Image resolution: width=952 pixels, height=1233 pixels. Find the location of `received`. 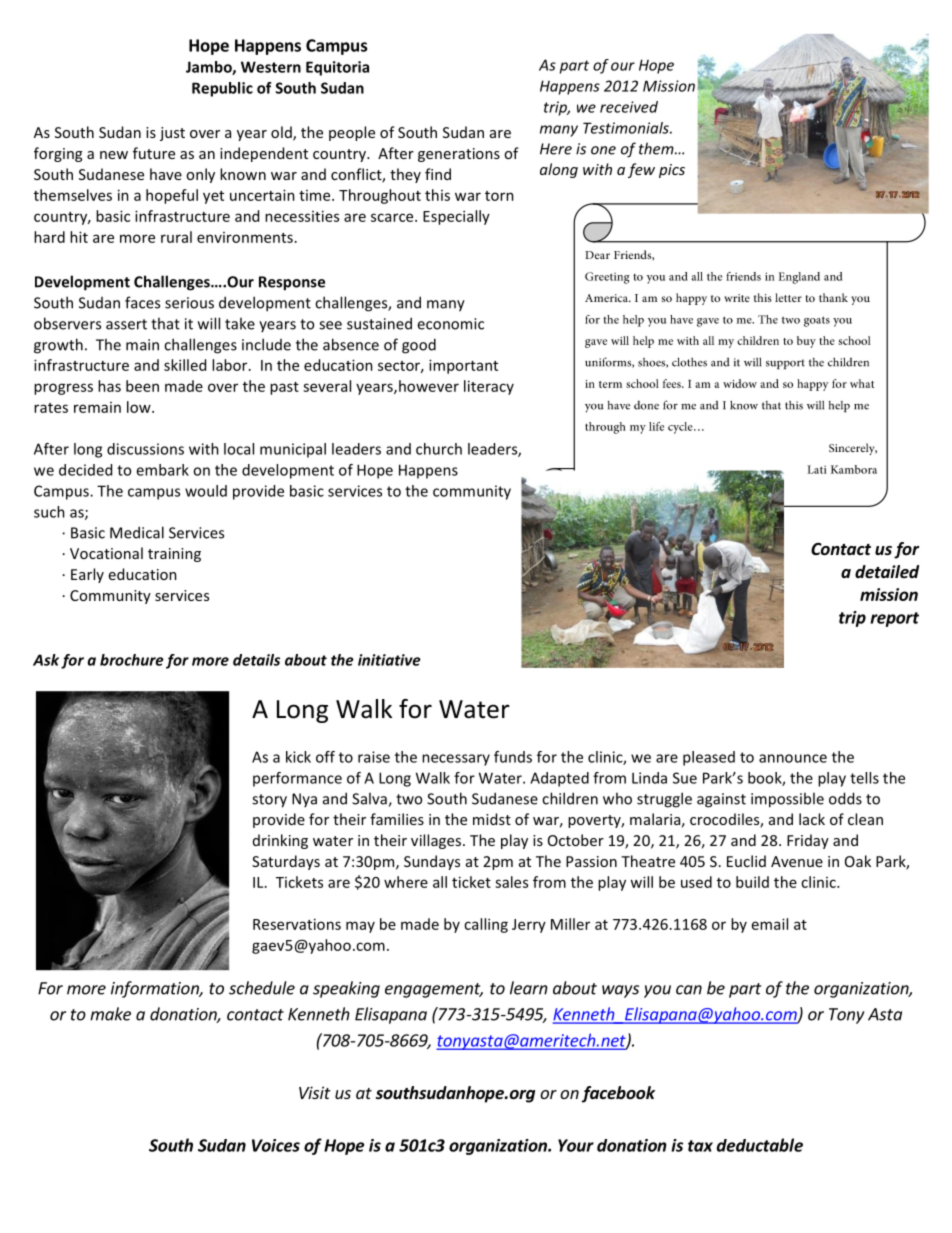

received is located at coordinates (629, 107).
